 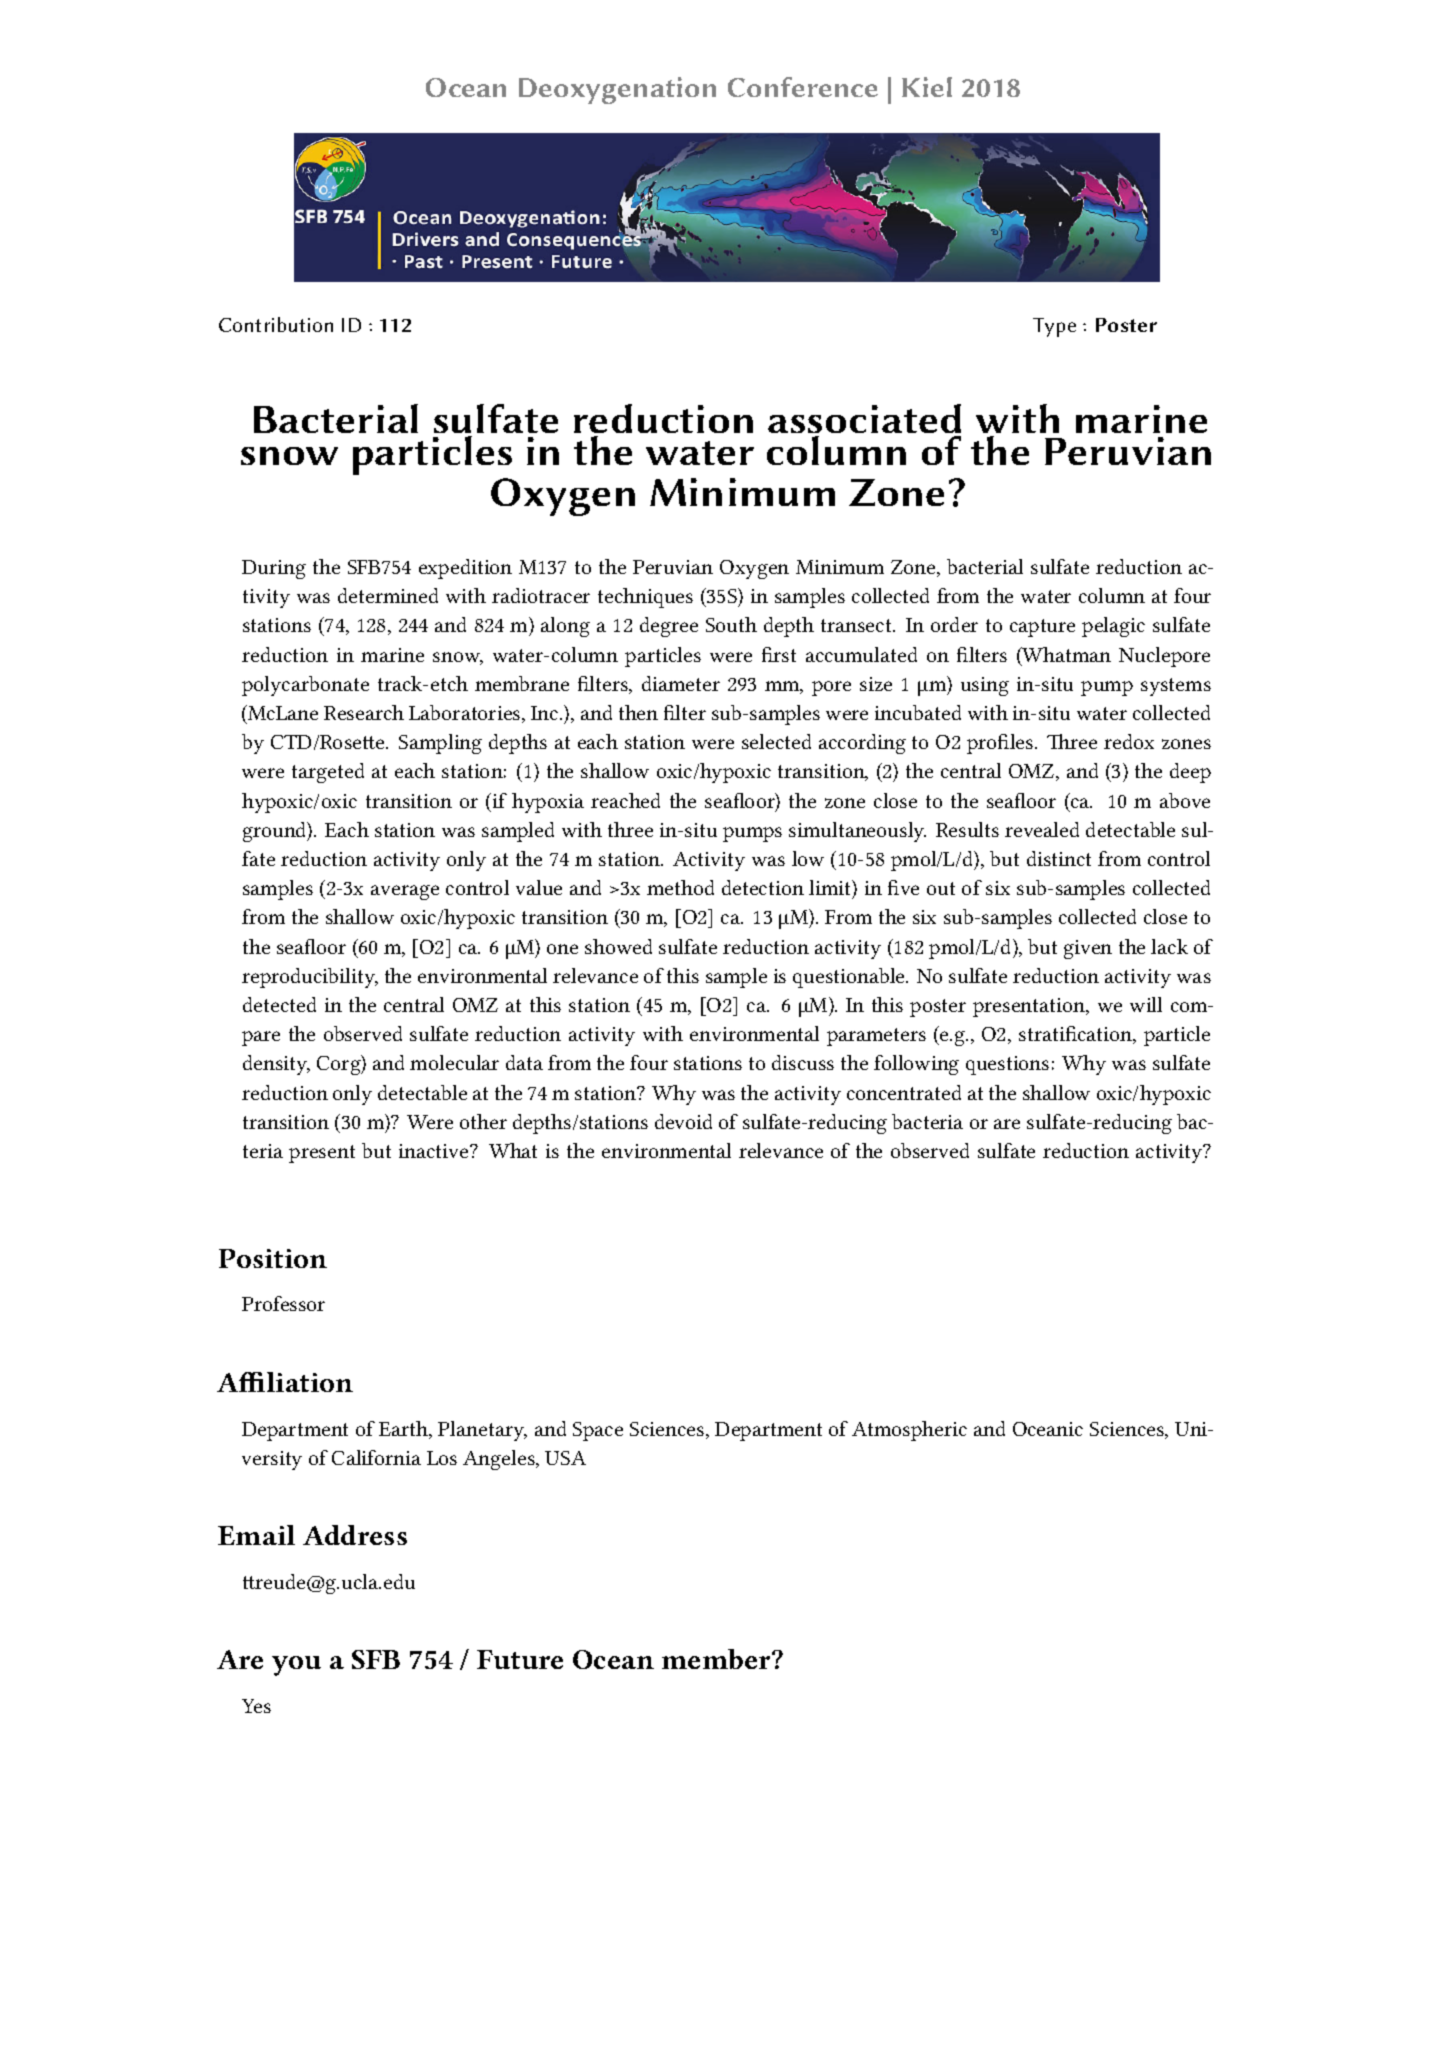 I want to click on pelagic, so click(x=1113, y=627).
